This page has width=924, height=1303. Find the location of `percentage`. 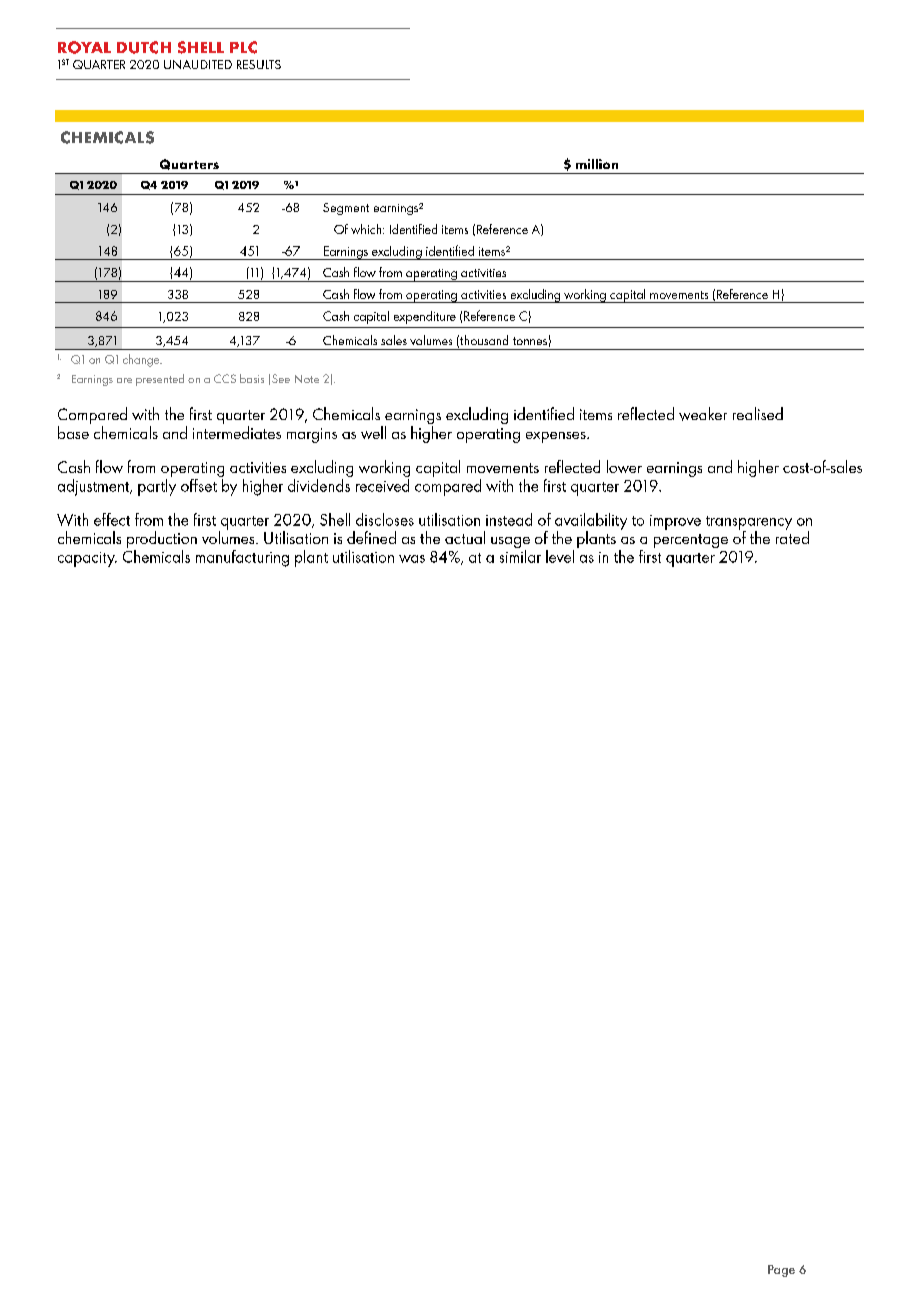

percentage is located at coordinates (691, 541).
